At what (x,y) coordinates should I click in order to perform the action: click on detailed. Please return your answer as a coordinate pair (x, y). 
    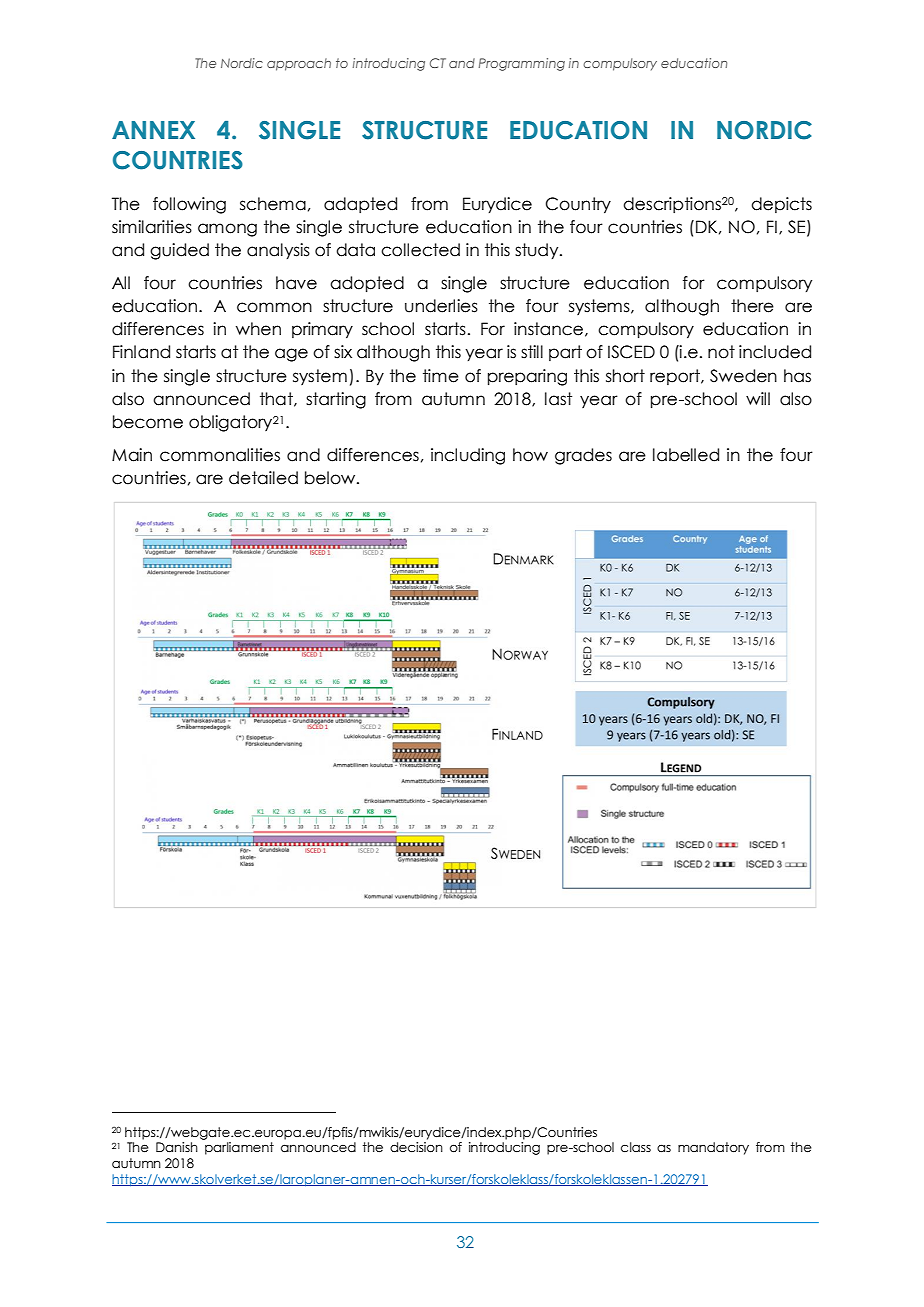
    Looking at the image, I should click on (263, 478).
